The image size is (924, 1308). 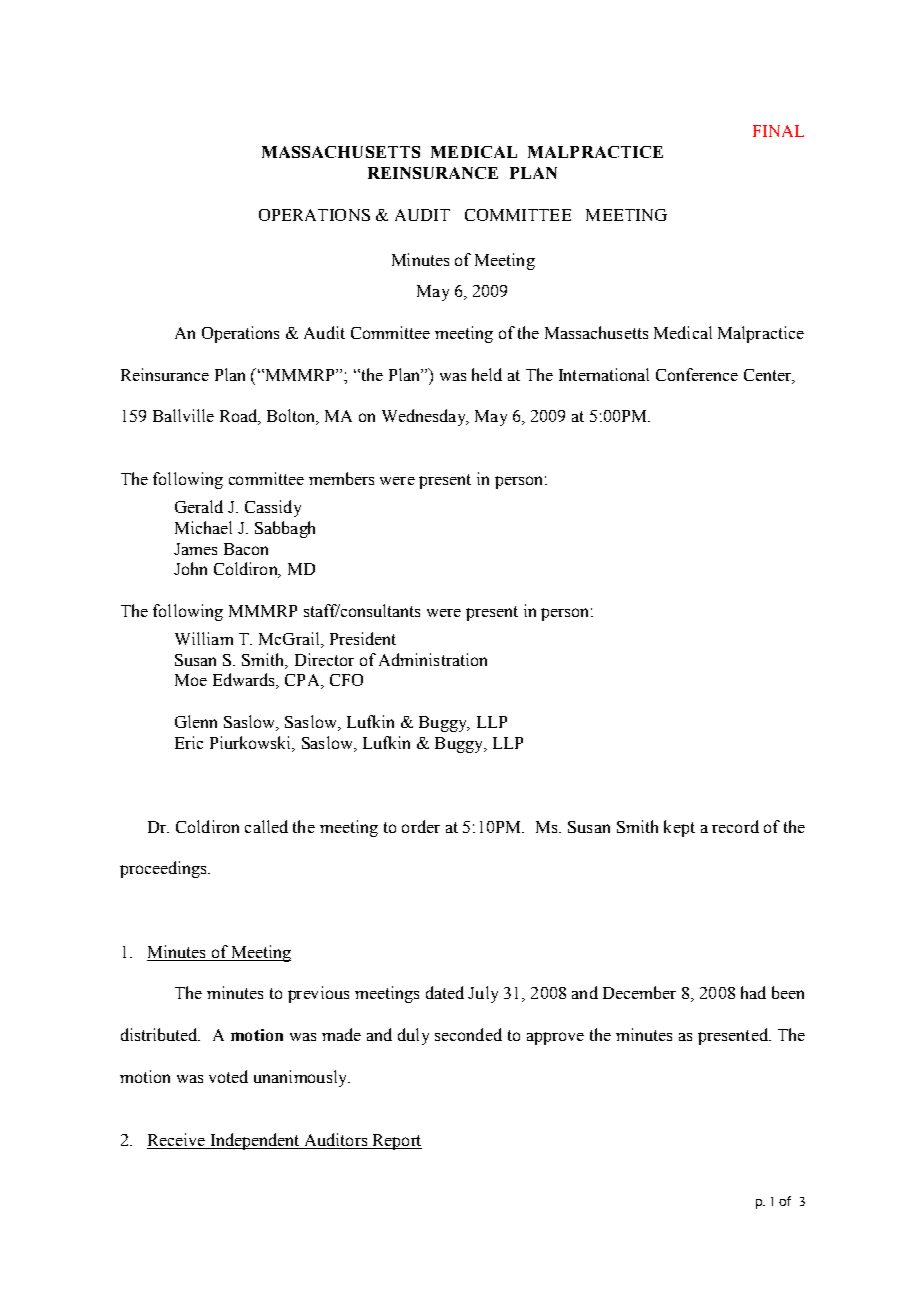 I want to click on Road, so click(x=239, y=417).
